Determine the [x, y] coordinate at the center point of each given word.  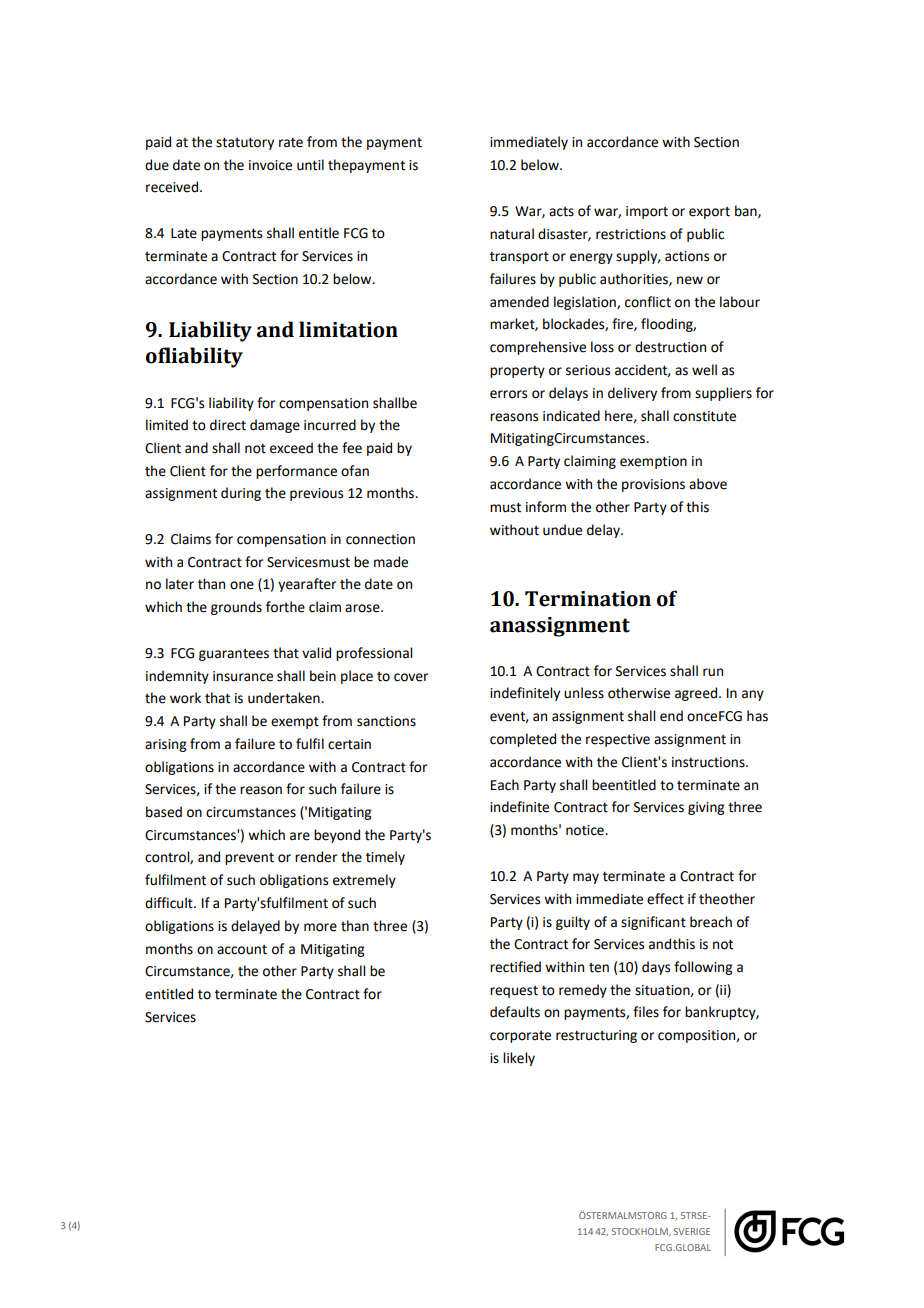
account [242, 950]
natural [512, 234]
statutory [245, 144]
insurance [243, 676]
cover [411, 677]
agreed [697, 694]
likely [519, 1059]
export [709, 213]
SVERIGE [692, 1231]
